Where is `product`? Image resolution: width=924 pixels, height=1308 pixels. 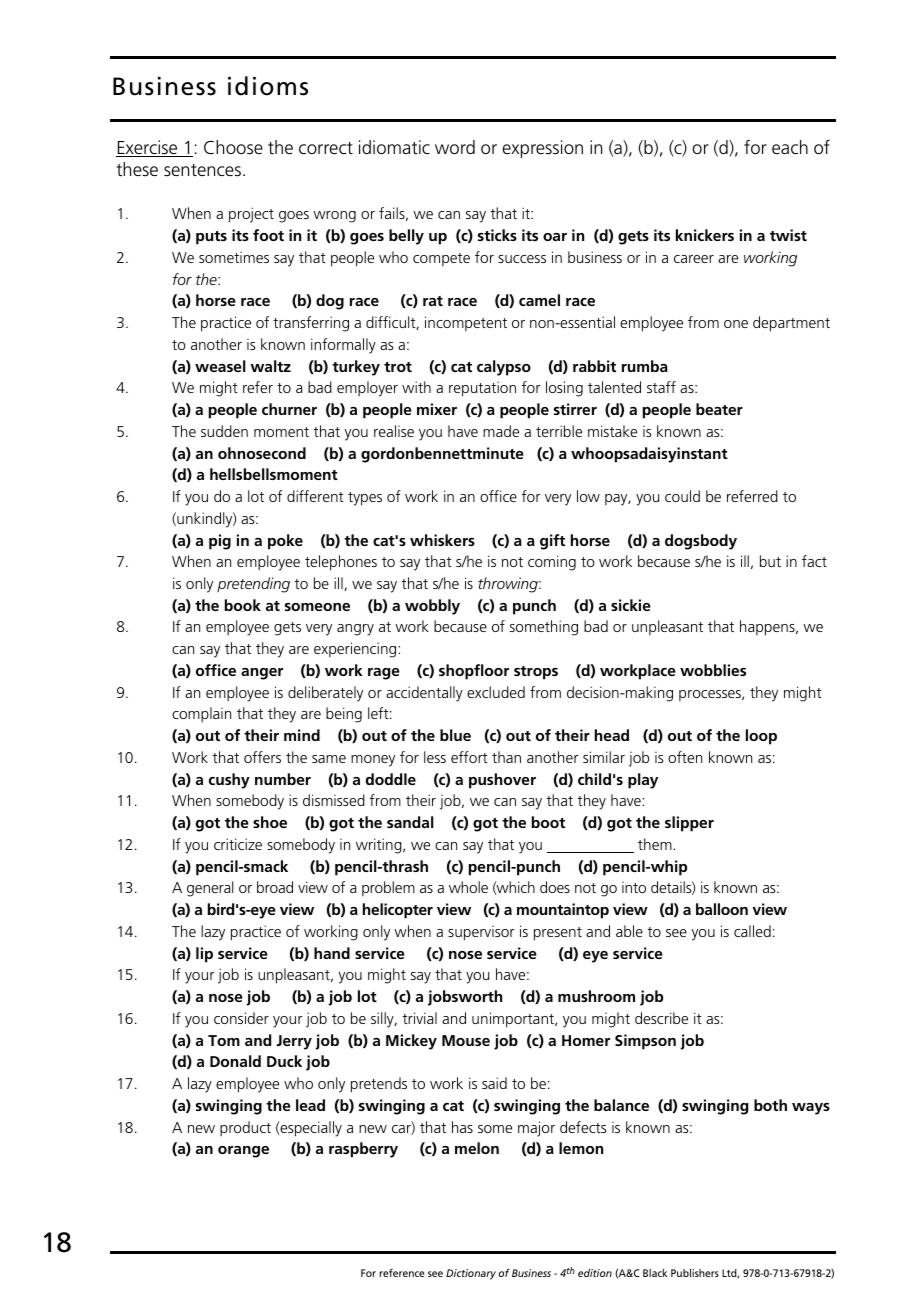
product is located at coordinates (245, 1128).
